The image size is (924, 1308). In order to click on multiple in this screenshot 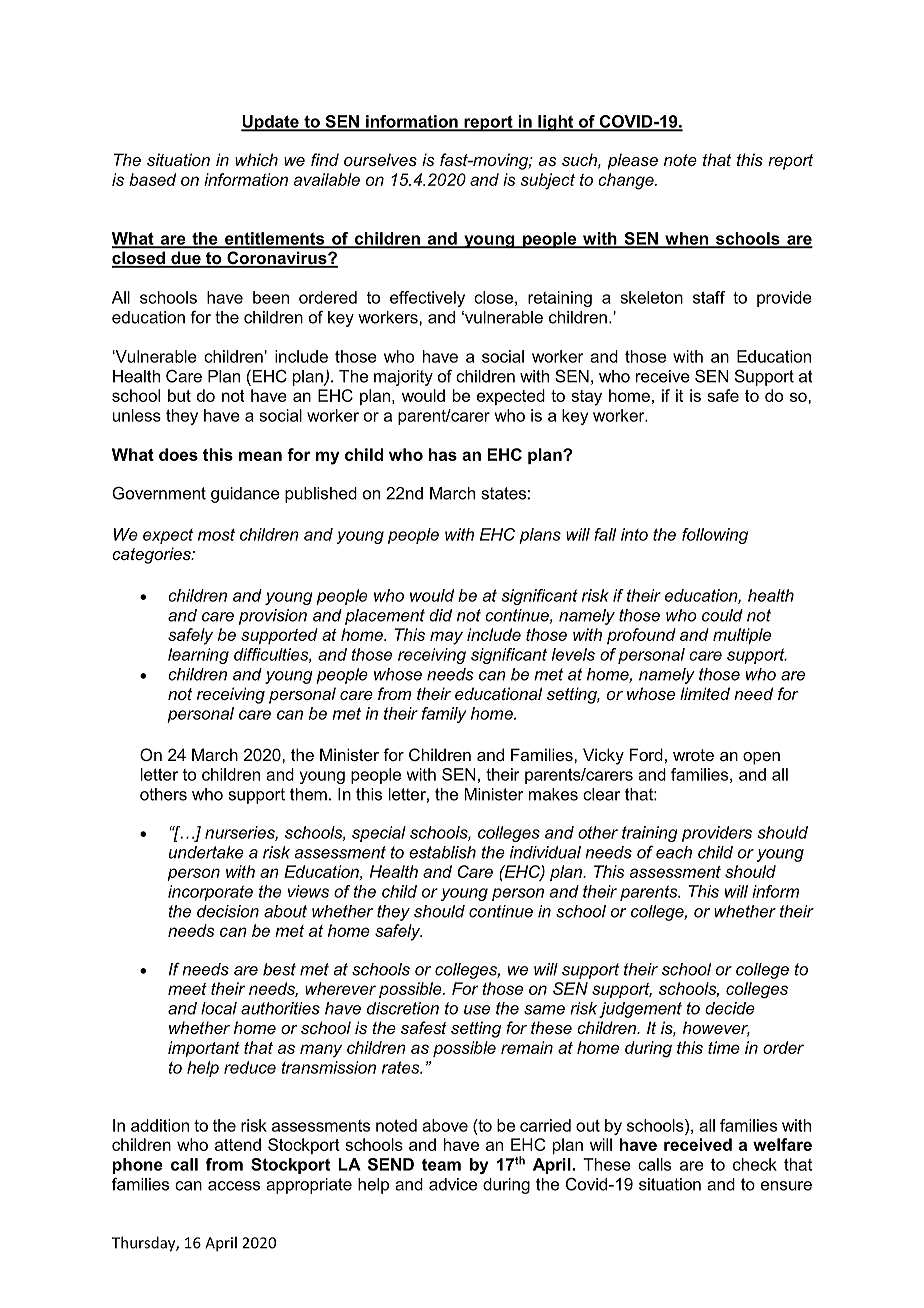, I will do `click(742, 636)`.
